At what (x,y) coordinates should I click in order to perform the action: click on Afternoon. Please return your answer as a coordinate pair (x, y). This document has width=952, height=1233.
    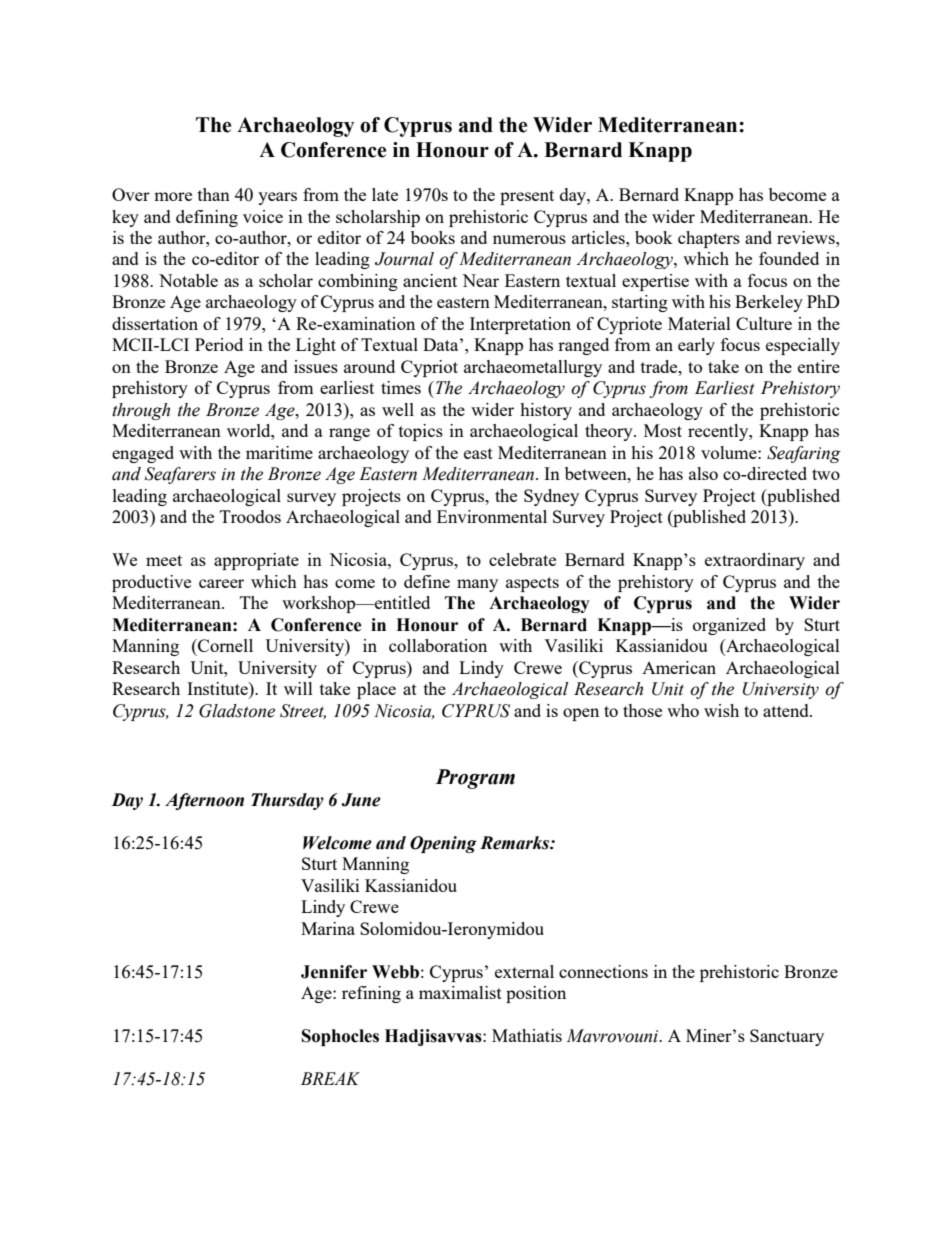
    Looking at the image, I should click on (204, 801).
